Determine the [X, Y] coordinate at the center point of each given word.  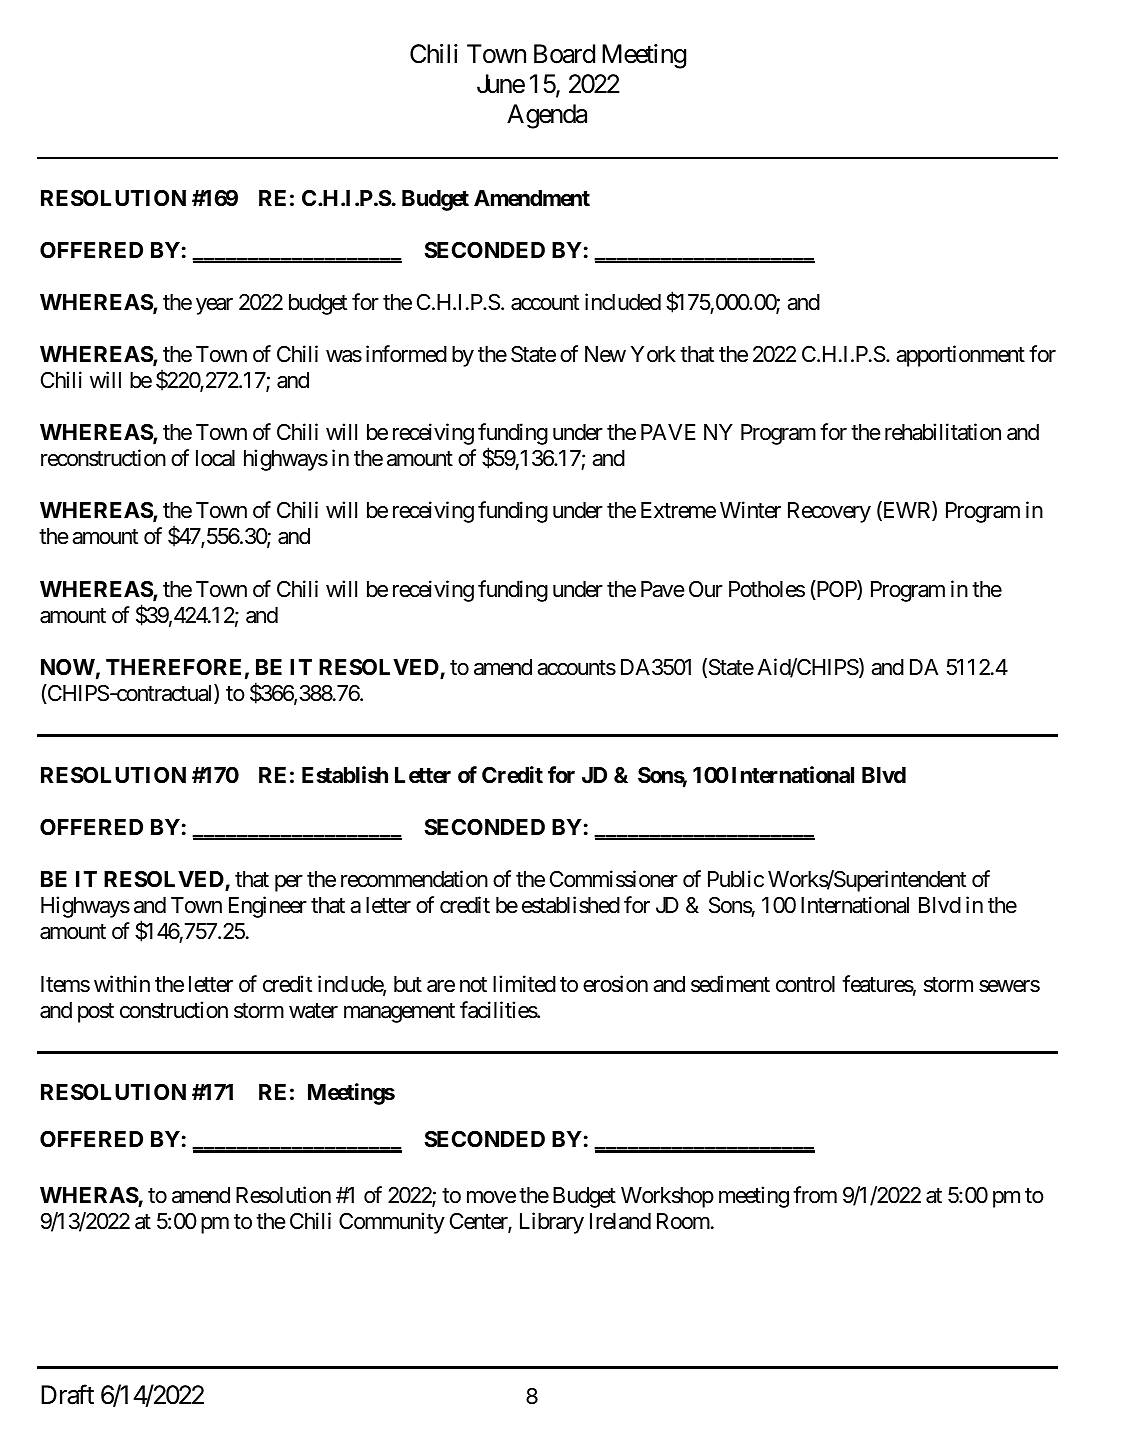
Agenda [547, 116]
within [122, 983]
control [805, 984]
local [215, 458]
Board [564, 54]
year [214, 306]
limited [524, 984]
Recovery [829, 512]
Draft [67, 1394]
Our [706, 589]
